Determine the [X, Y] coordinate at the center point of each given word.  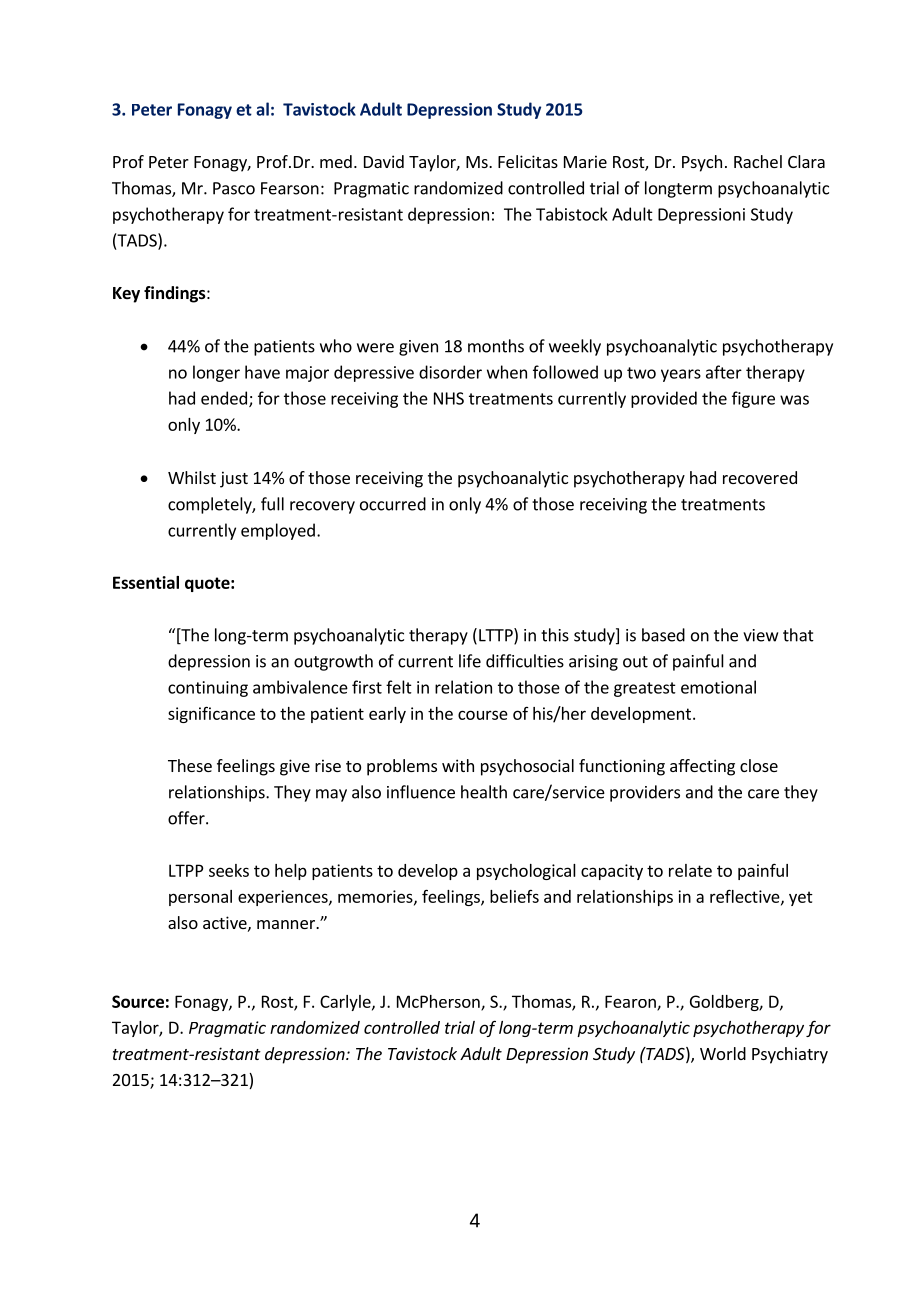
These [190, 765]
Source [138, 1001]
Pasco [234, 188]
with [458, 765]
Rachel [758, 161]
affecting [702, 767]
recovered [760, 477]
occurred [393, 504]
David [384, 161]
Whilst [192, 477]
